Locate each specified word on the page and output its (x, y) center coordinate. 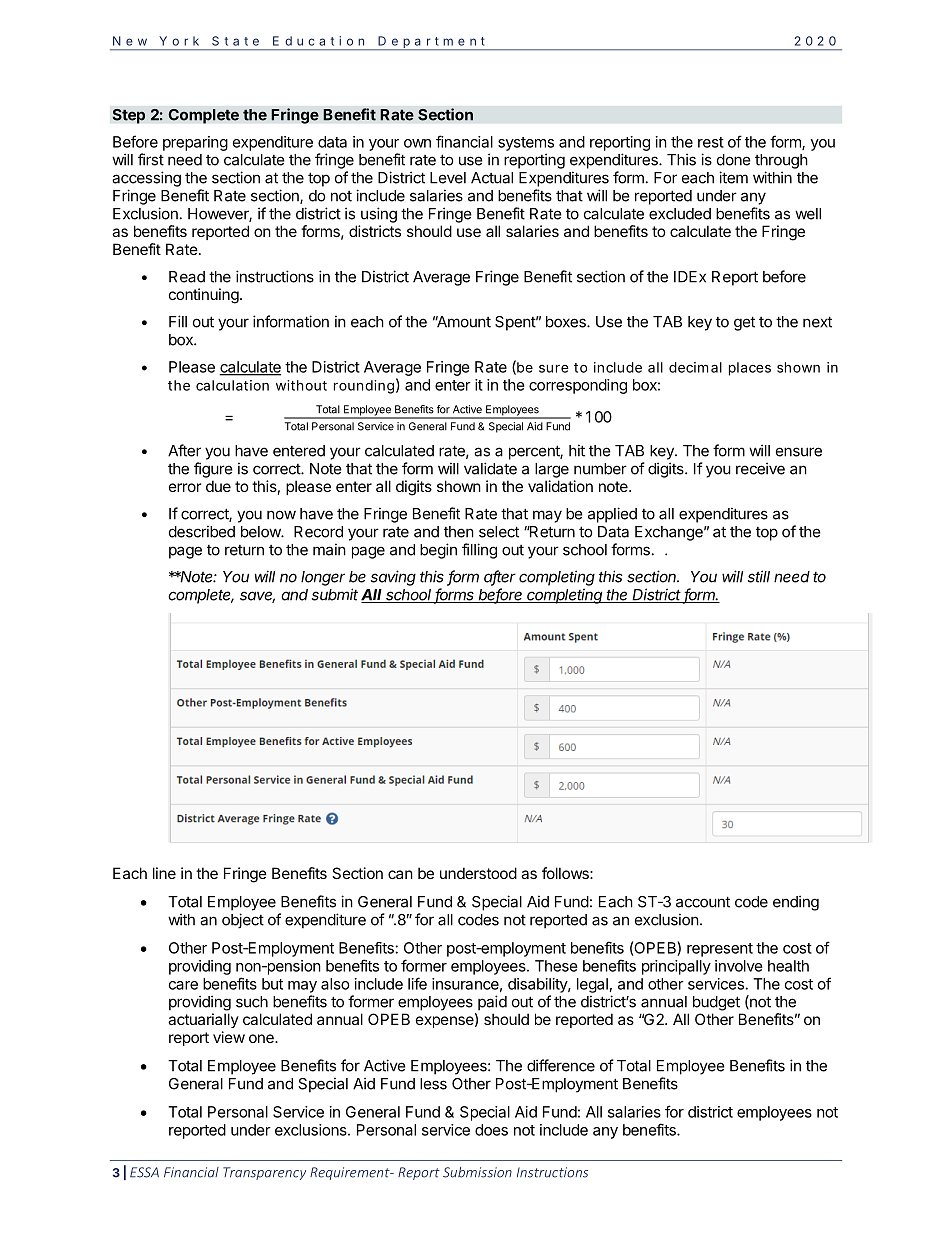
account (703, 902)
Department (431, 43)
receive (760, 468)
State (235, 41)
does (491, 1130)
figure (213, 470)
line (164, 873)
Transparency (264, 1173)
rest (711, 142)
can (400, 874)
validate (490, 468)
